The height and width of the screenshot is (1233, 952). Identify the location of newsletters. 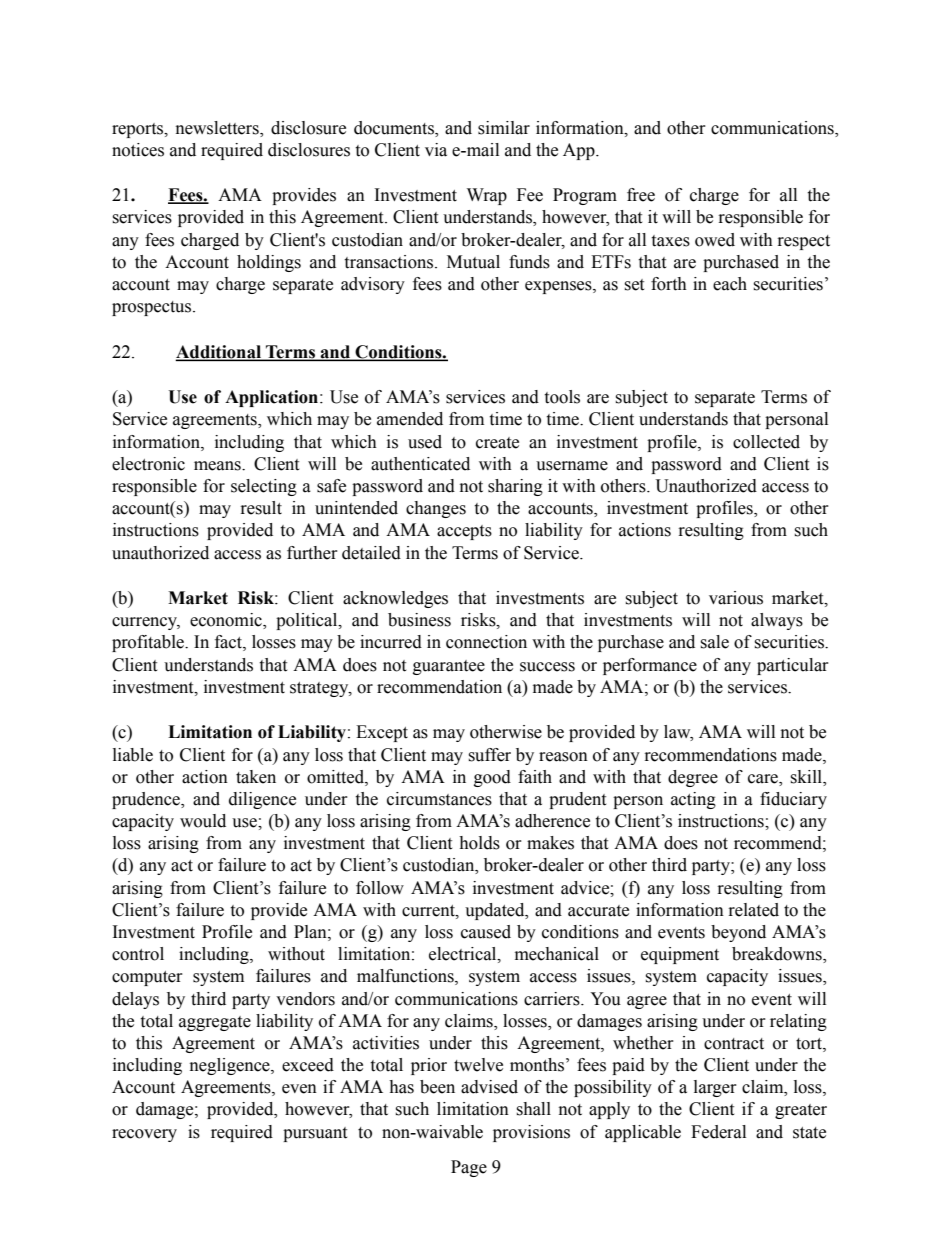
(218, 128).
